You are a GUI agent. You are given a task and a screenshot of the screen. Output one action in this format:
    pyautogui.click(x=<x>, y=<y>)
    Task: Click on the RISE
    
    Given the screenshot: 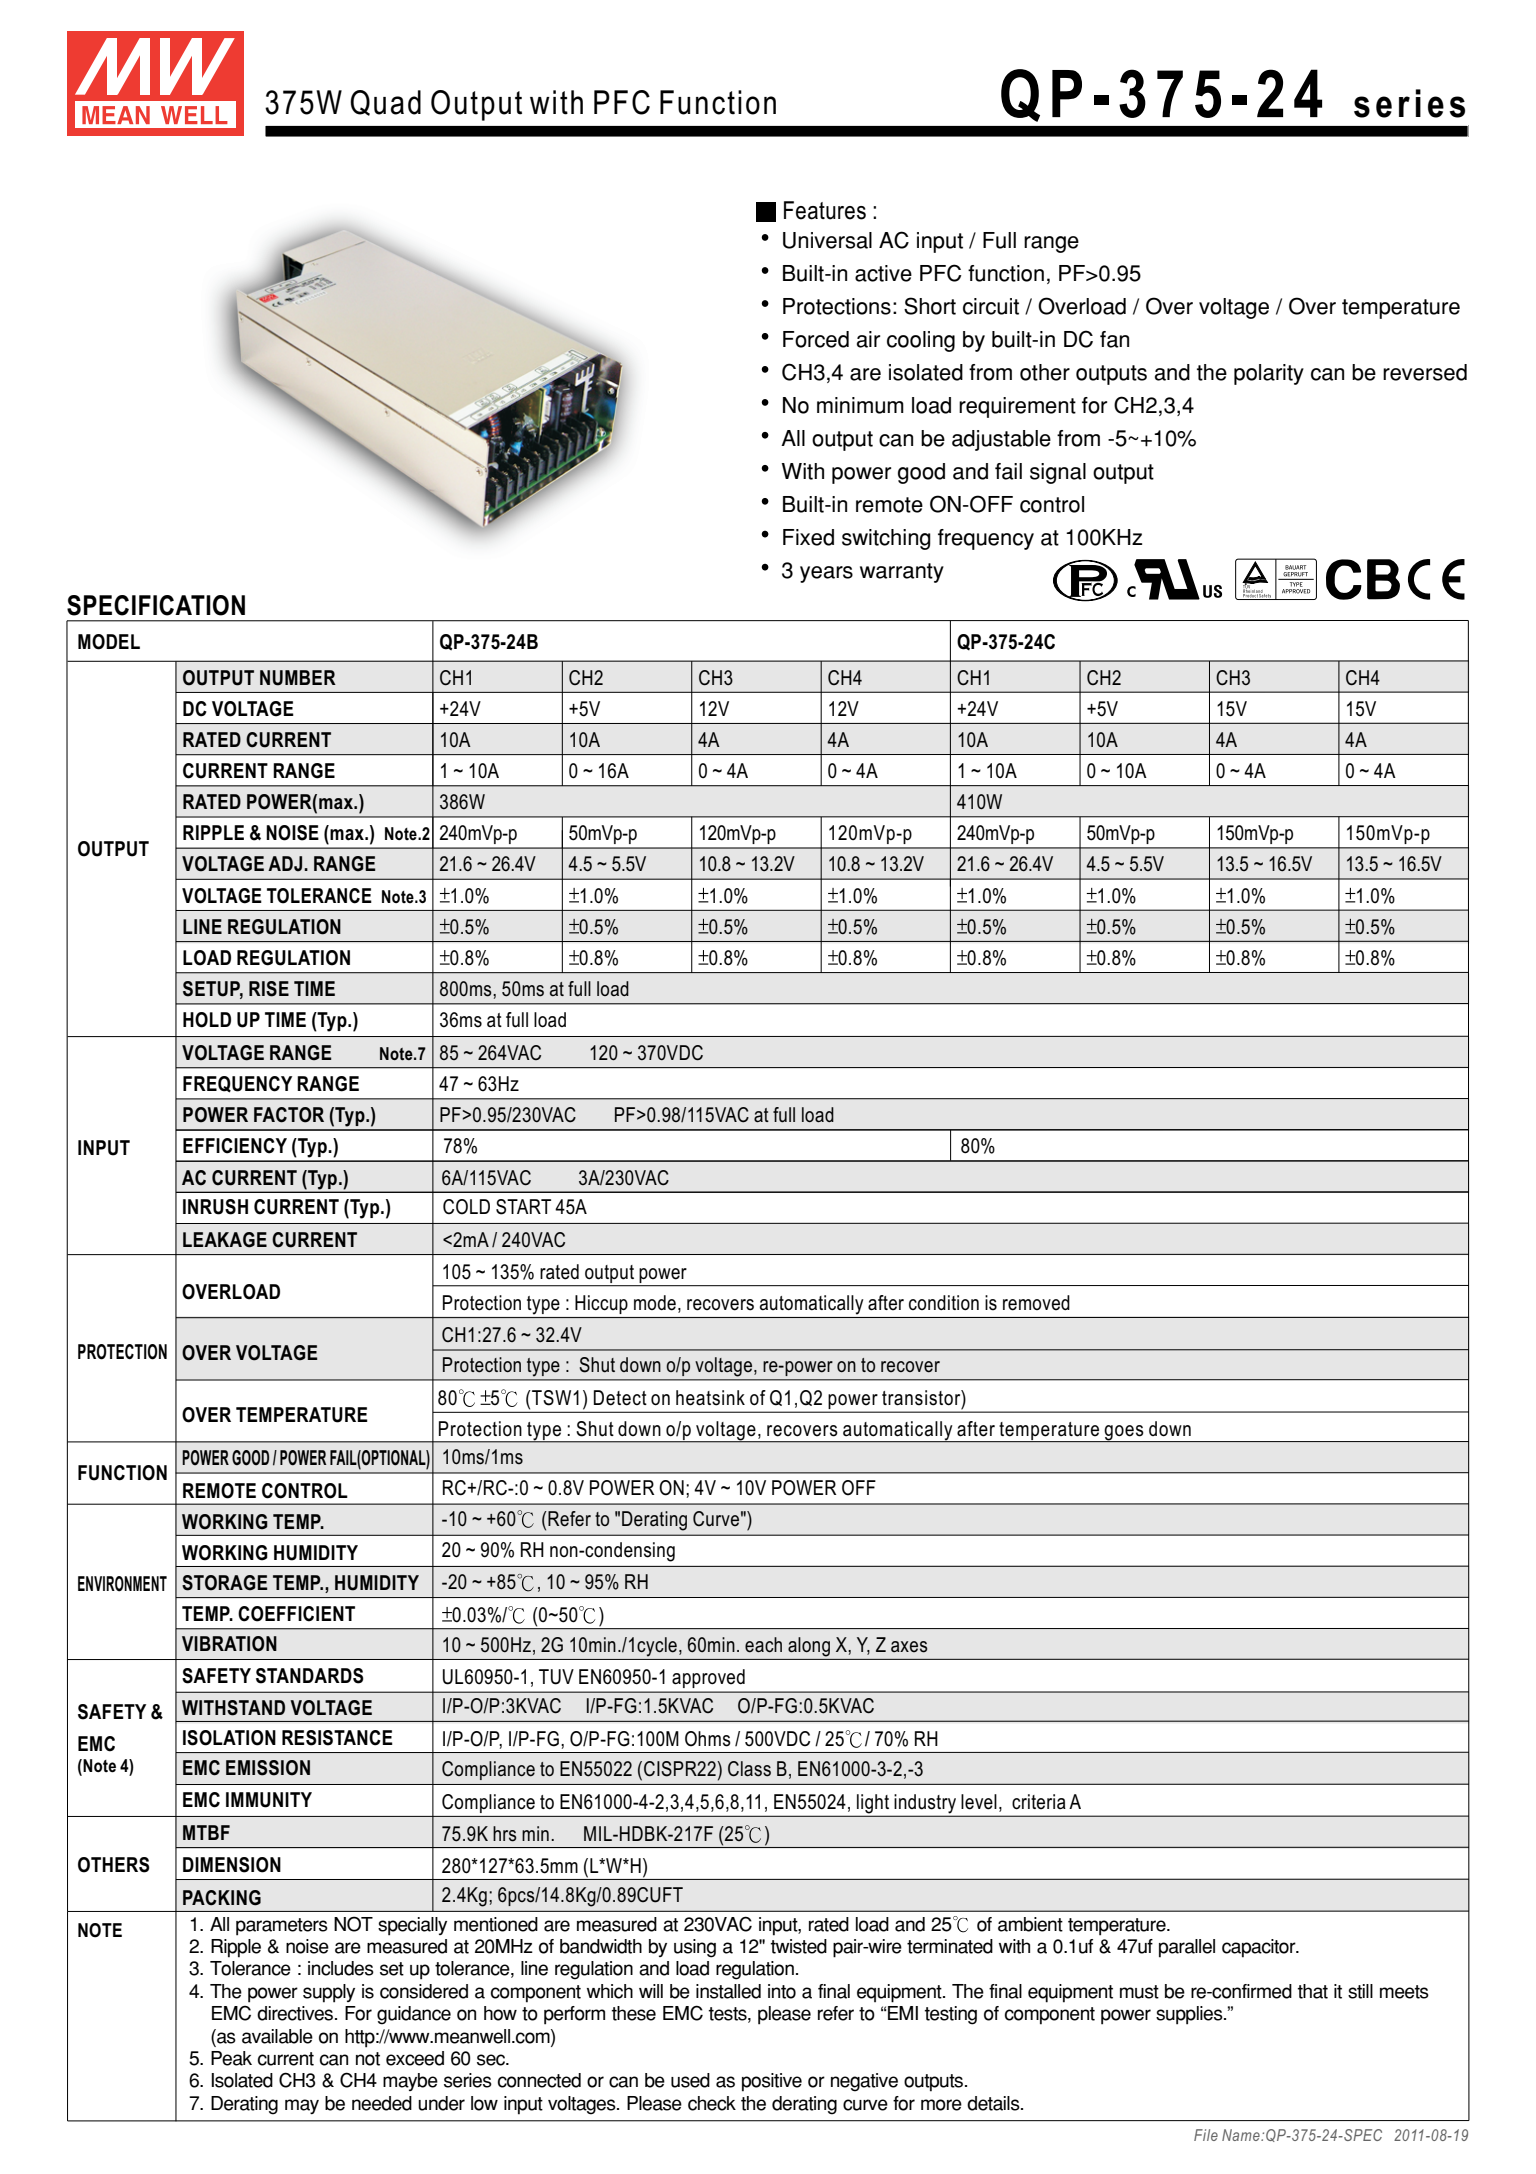 What is the action you would take?
    pyautogui.click(x=269, y=989)
